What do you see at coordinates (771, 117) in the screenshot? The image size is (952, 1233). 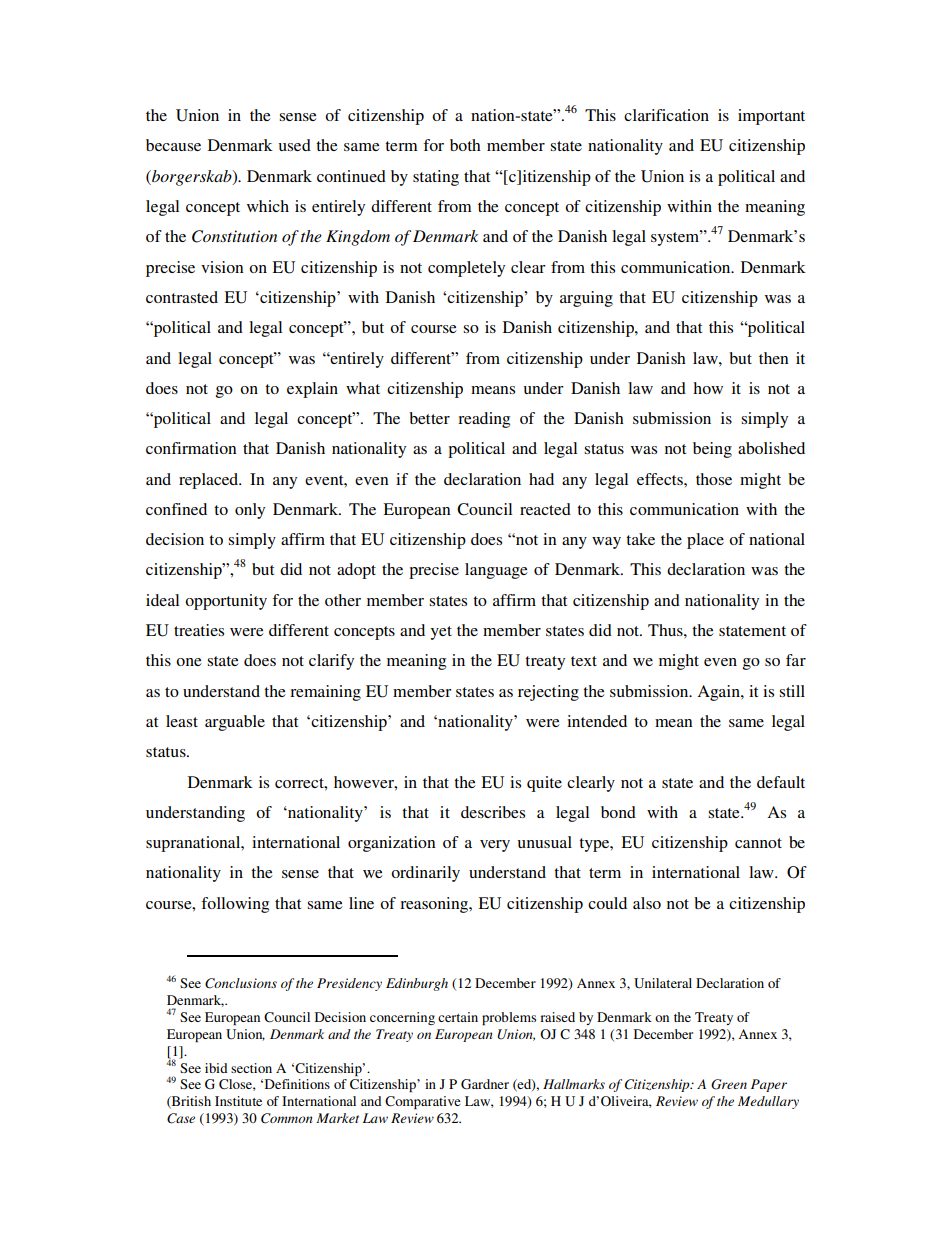 I see `important` at bounding box center [771, 117].
